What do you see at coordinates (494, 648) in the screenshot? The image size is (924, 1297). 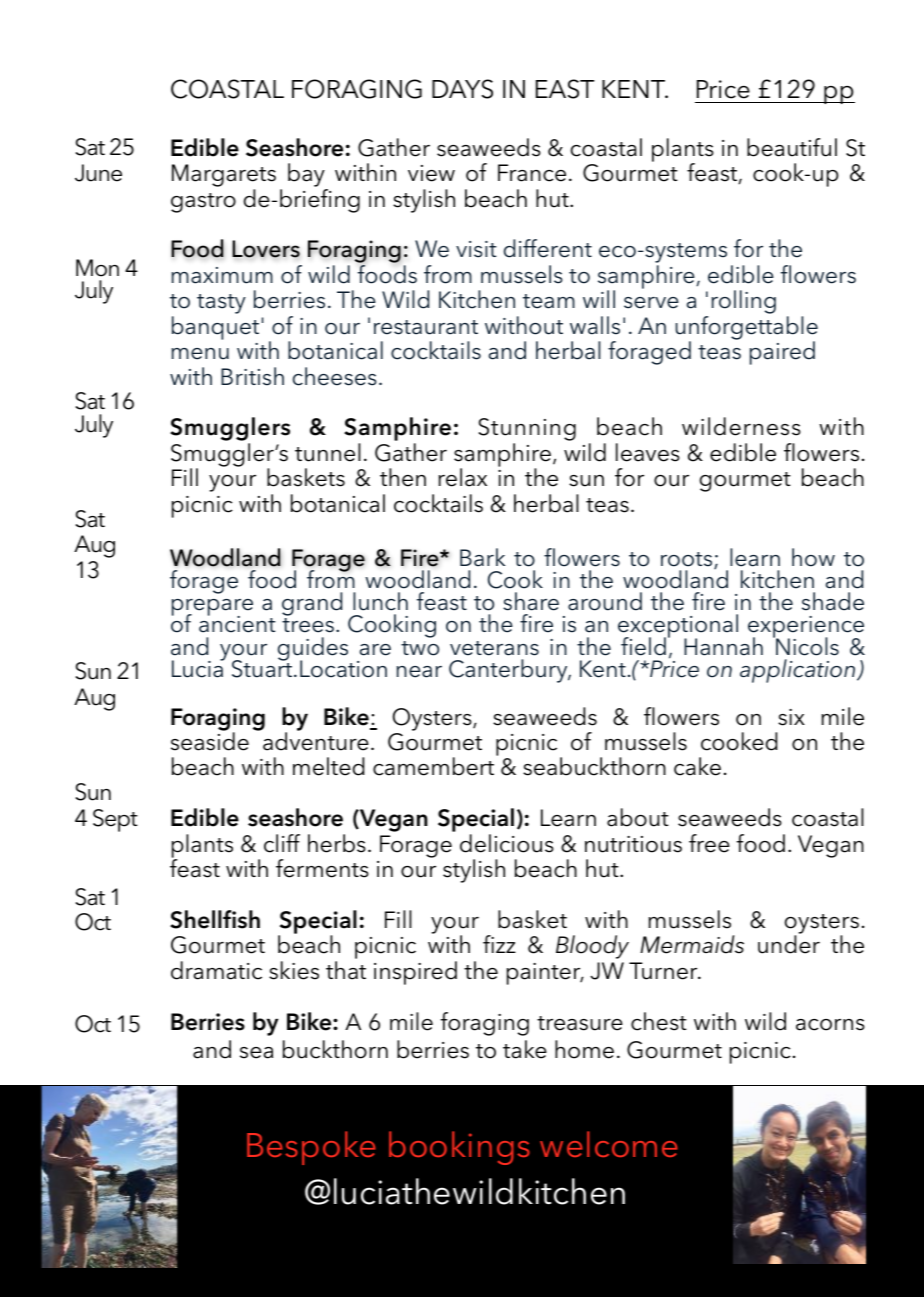 I see `veterans` at bounding box center [494, 648].
